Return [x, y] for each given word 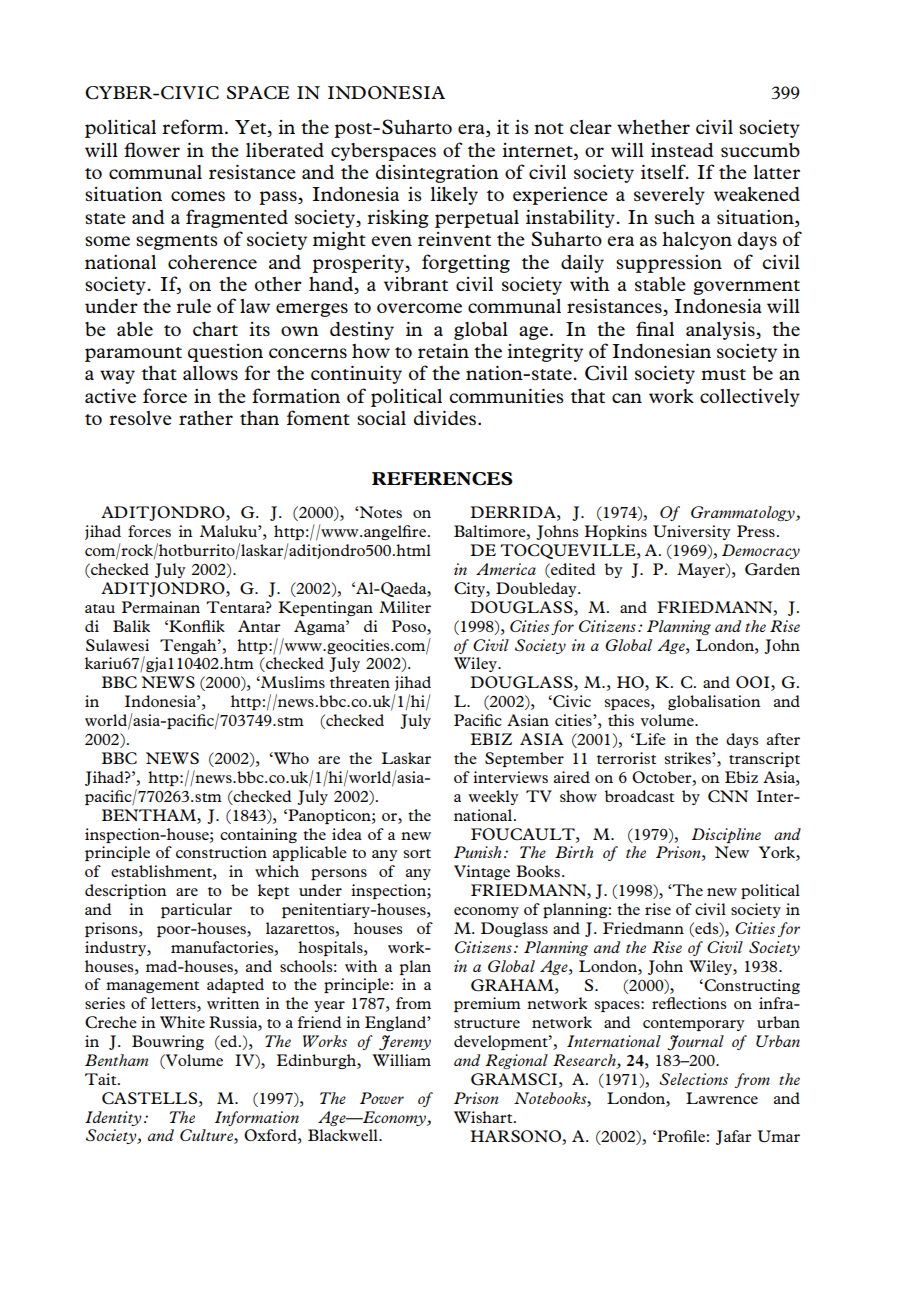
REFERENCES [442, 479]
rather [206, 417]
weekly [494, 797]
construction [221, 852]
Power [382, 1098]
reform [194, 126]
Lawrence [722, 1098]
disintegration [437, 174]
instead [682, 150]
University [692, 532]
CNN [728, 796]
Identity [113, 1118]
